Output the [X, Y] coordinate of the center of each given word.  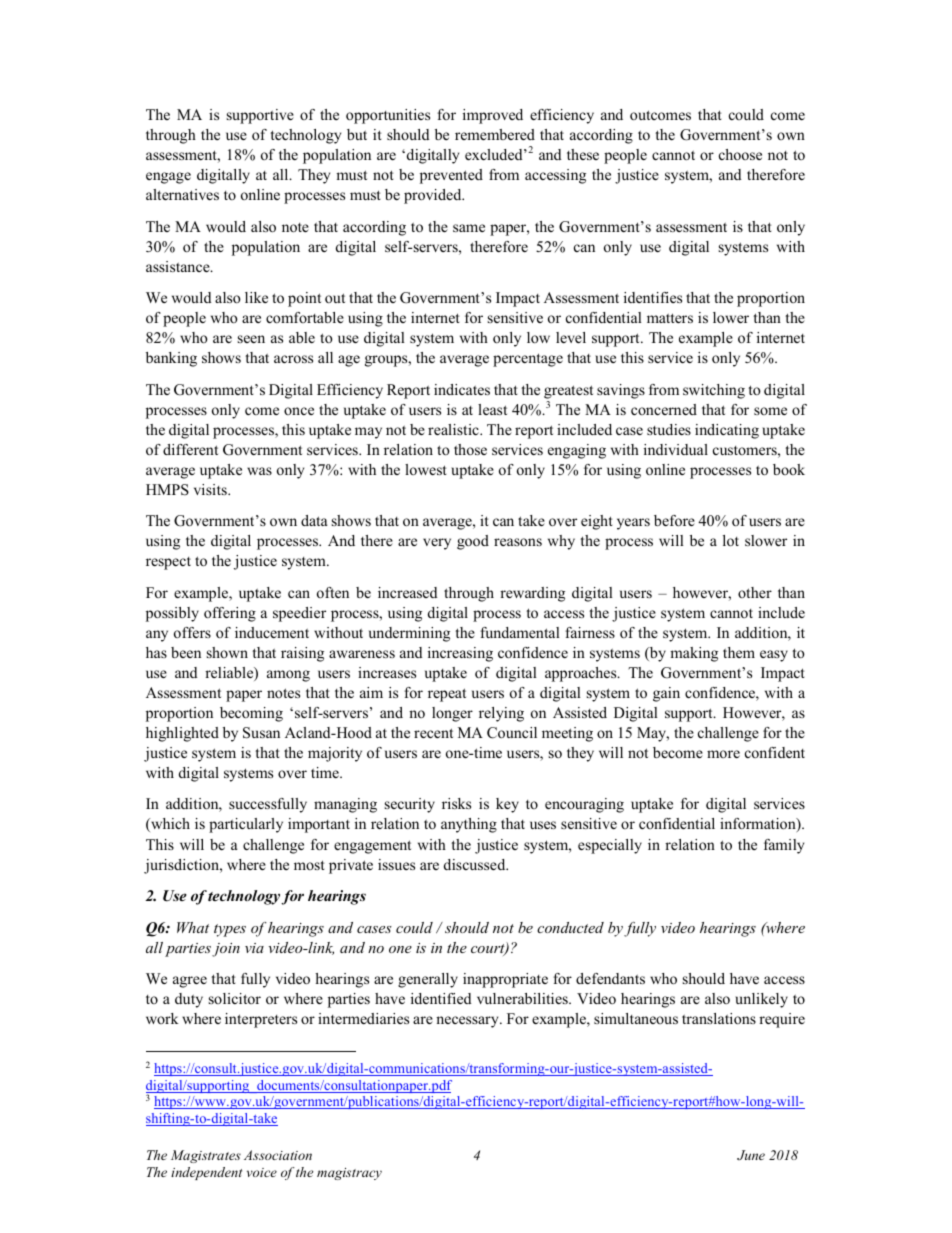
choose [740, 154]
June [751, 1155]
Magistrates [206, 1156]
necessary [468, 1022]
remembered [495, 134]
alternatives [182, 194]
